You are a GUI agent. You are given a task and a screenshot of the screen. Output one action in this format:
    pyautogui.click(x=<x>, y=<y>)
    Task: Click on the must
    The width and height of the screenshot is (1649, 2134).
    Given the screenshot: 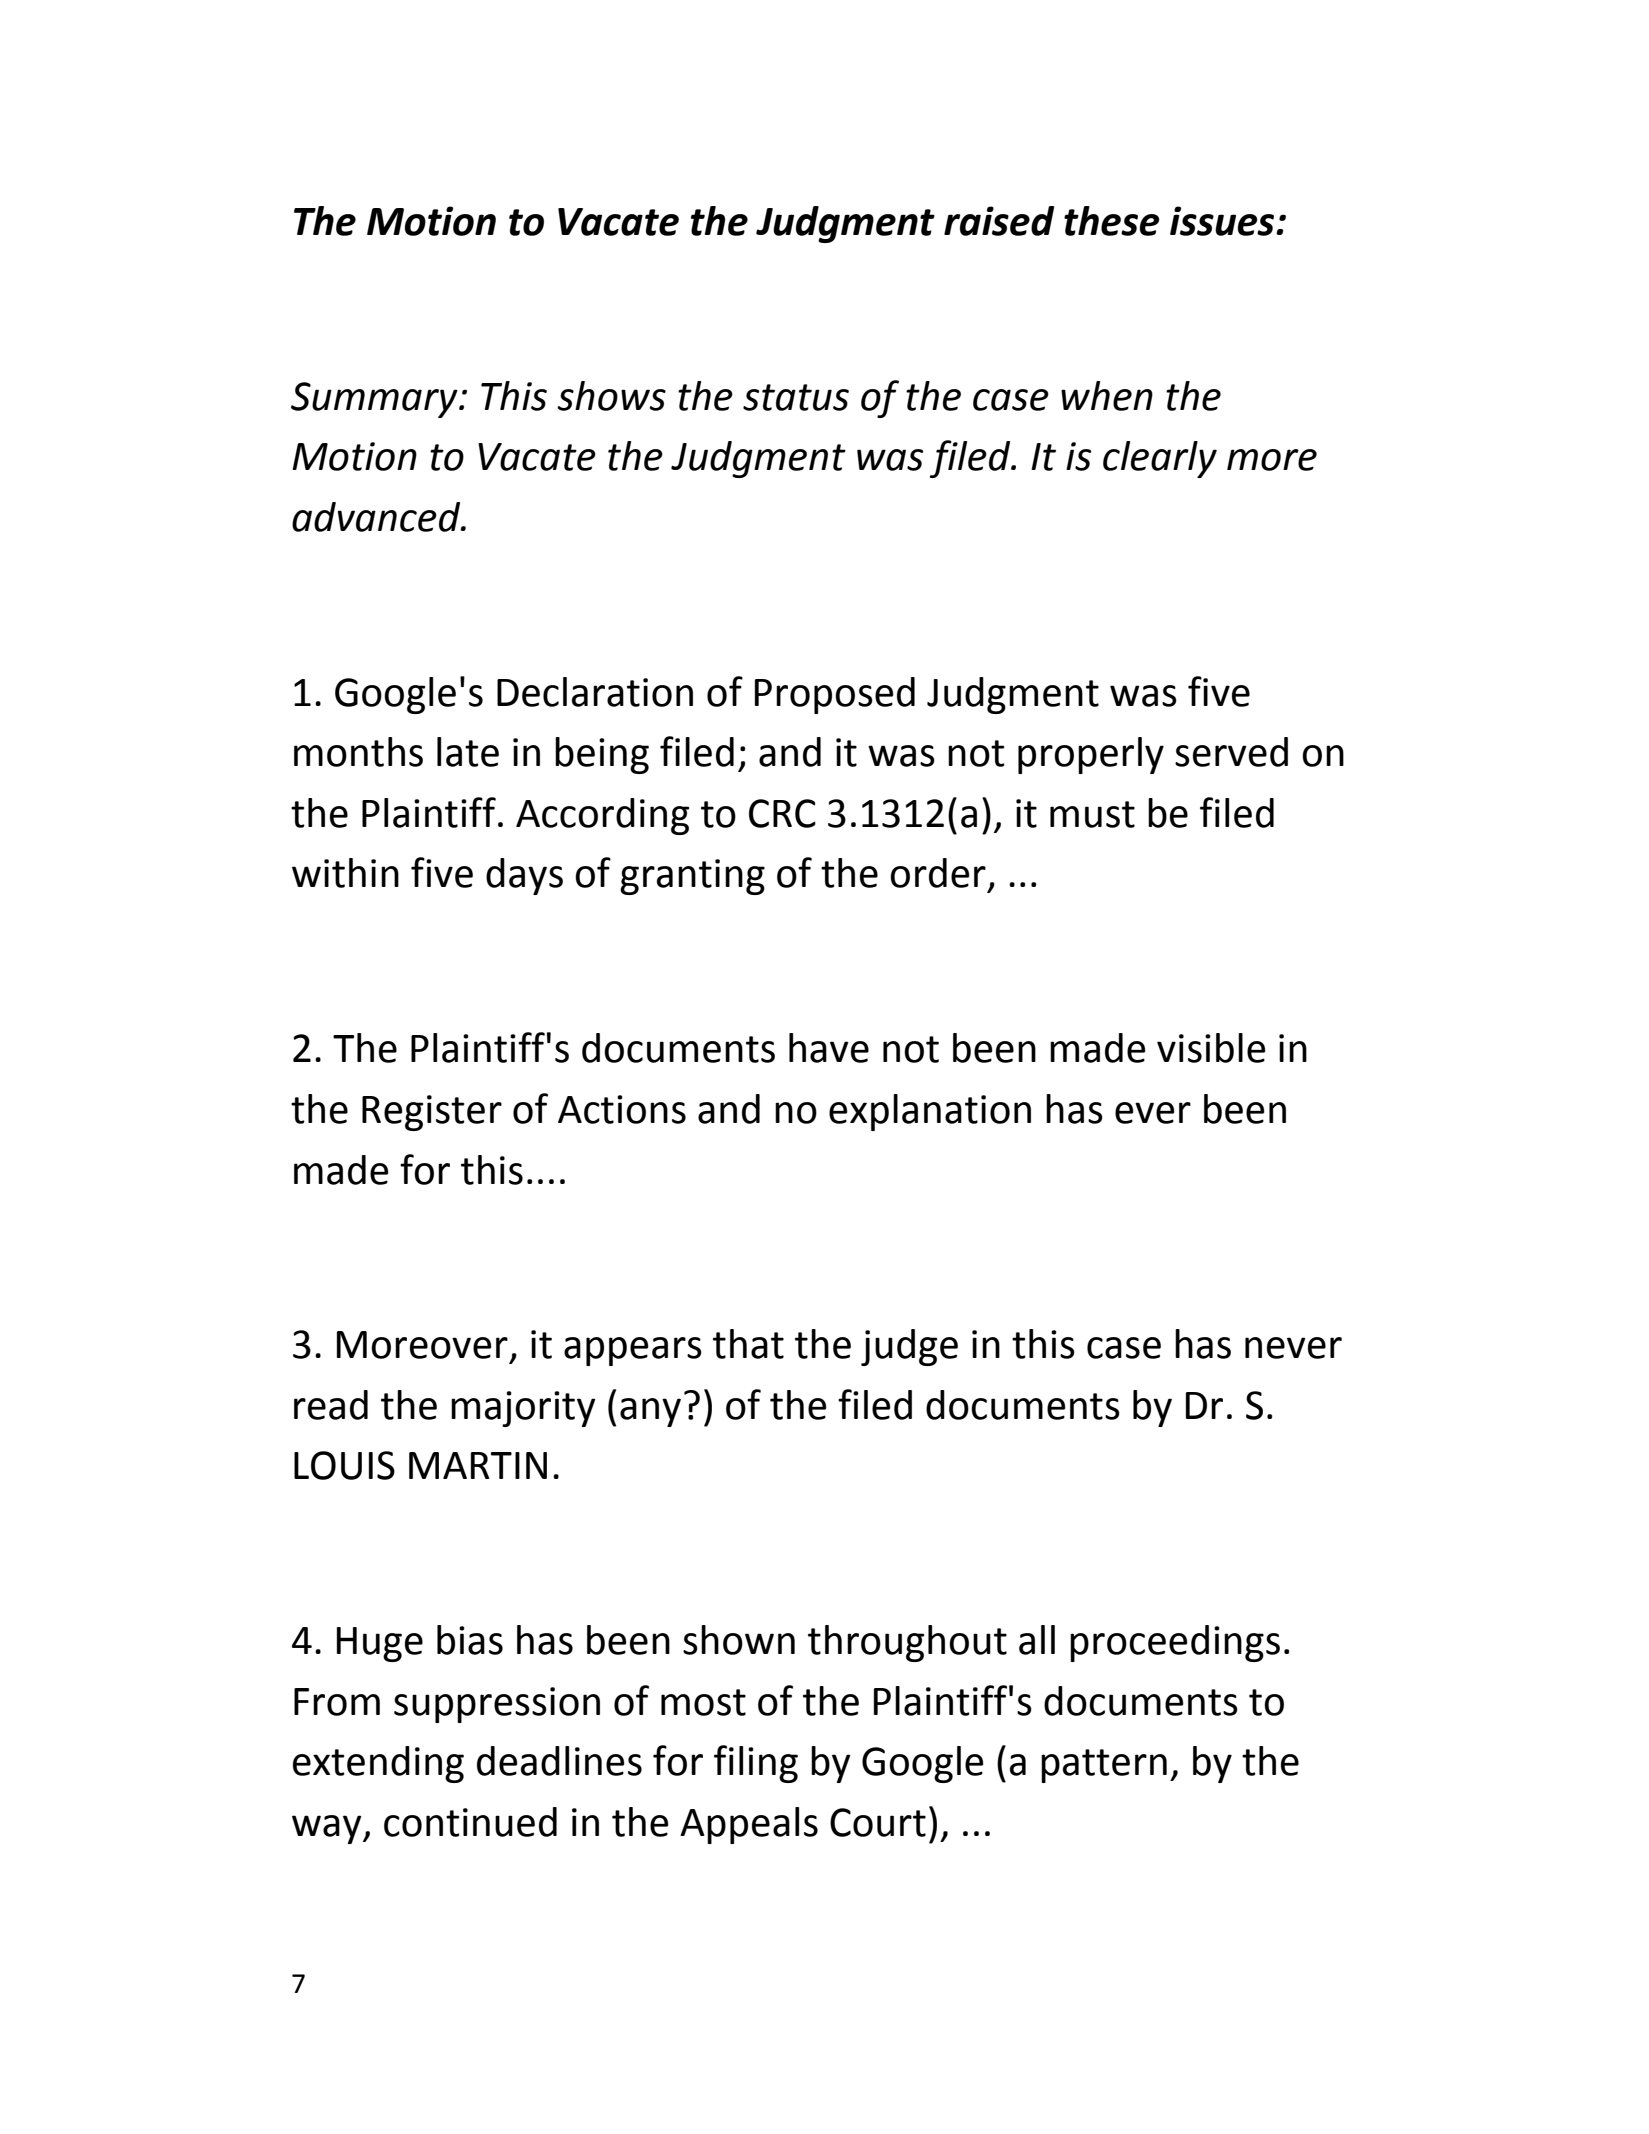 What is the action you would take?
    pyautogui.click(x=1092, y=814)
